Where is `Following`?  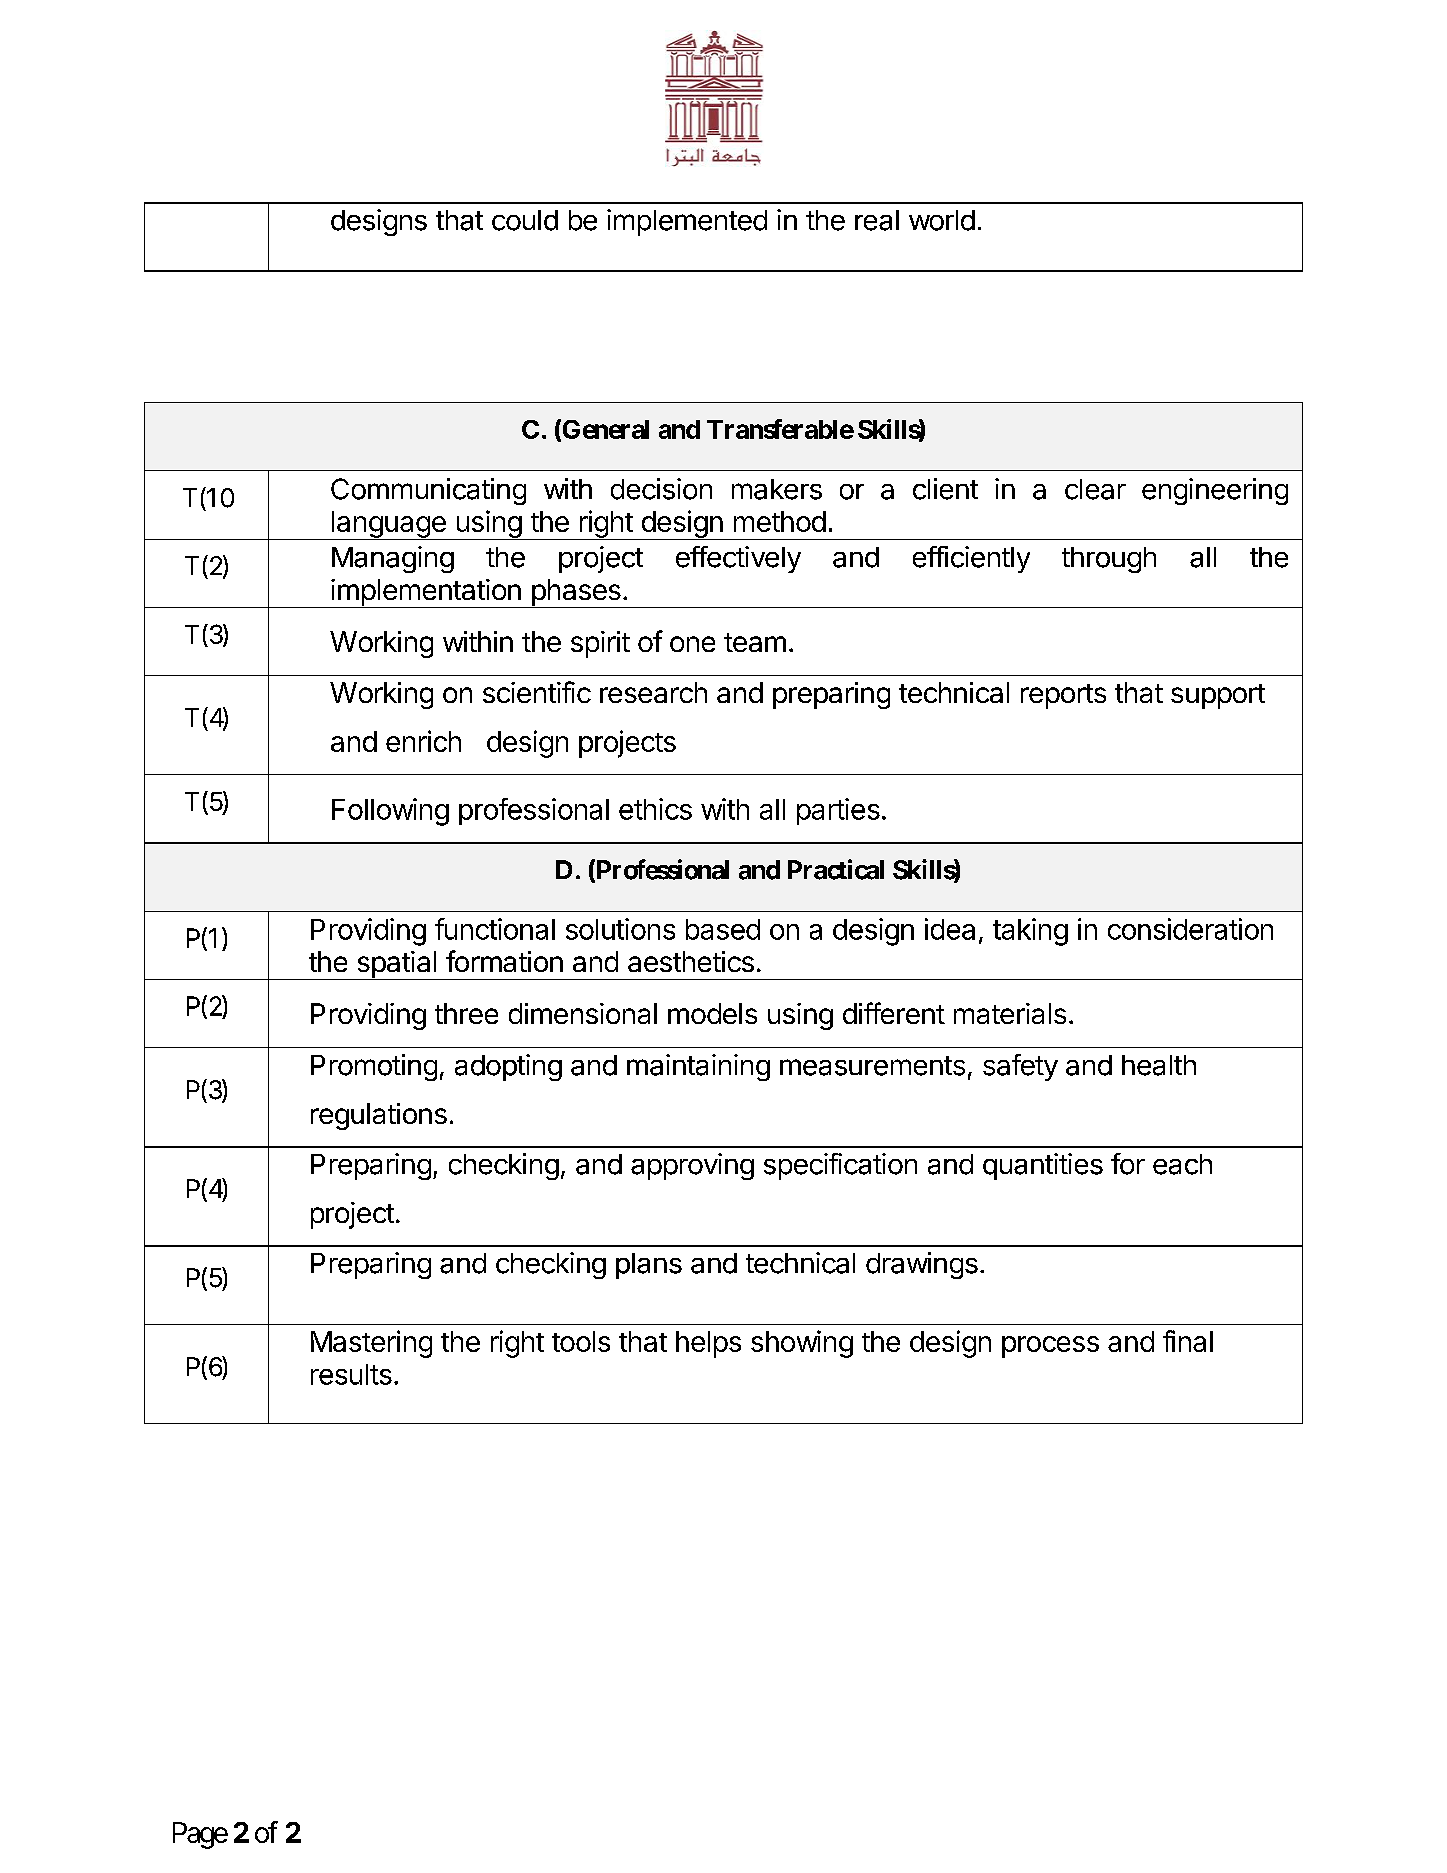 Following is located at coordinates (390, 812).
